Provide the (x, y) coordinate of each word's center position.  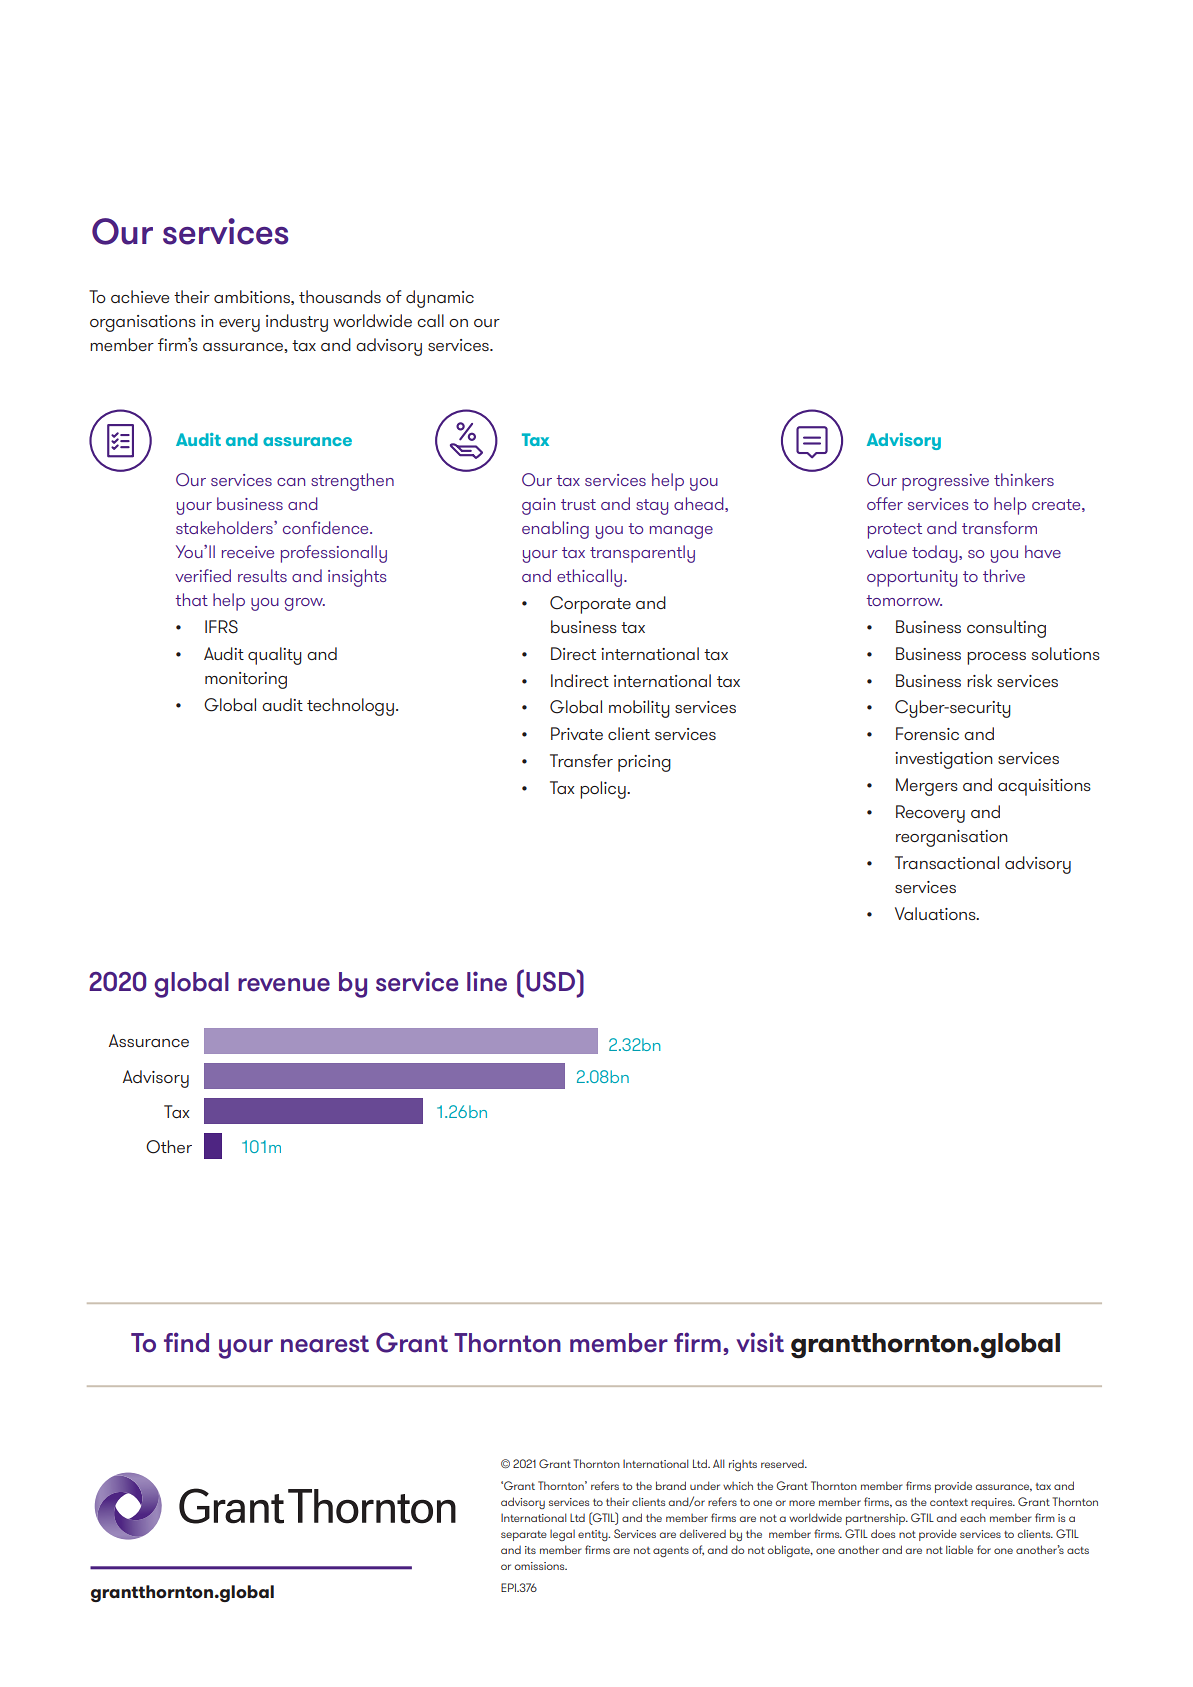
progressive (945, 482)
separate (524, 1536)
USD (551, 981)
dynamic (440, 299)
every (239, 325)
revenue (284, 985)
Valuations (936, 913)
